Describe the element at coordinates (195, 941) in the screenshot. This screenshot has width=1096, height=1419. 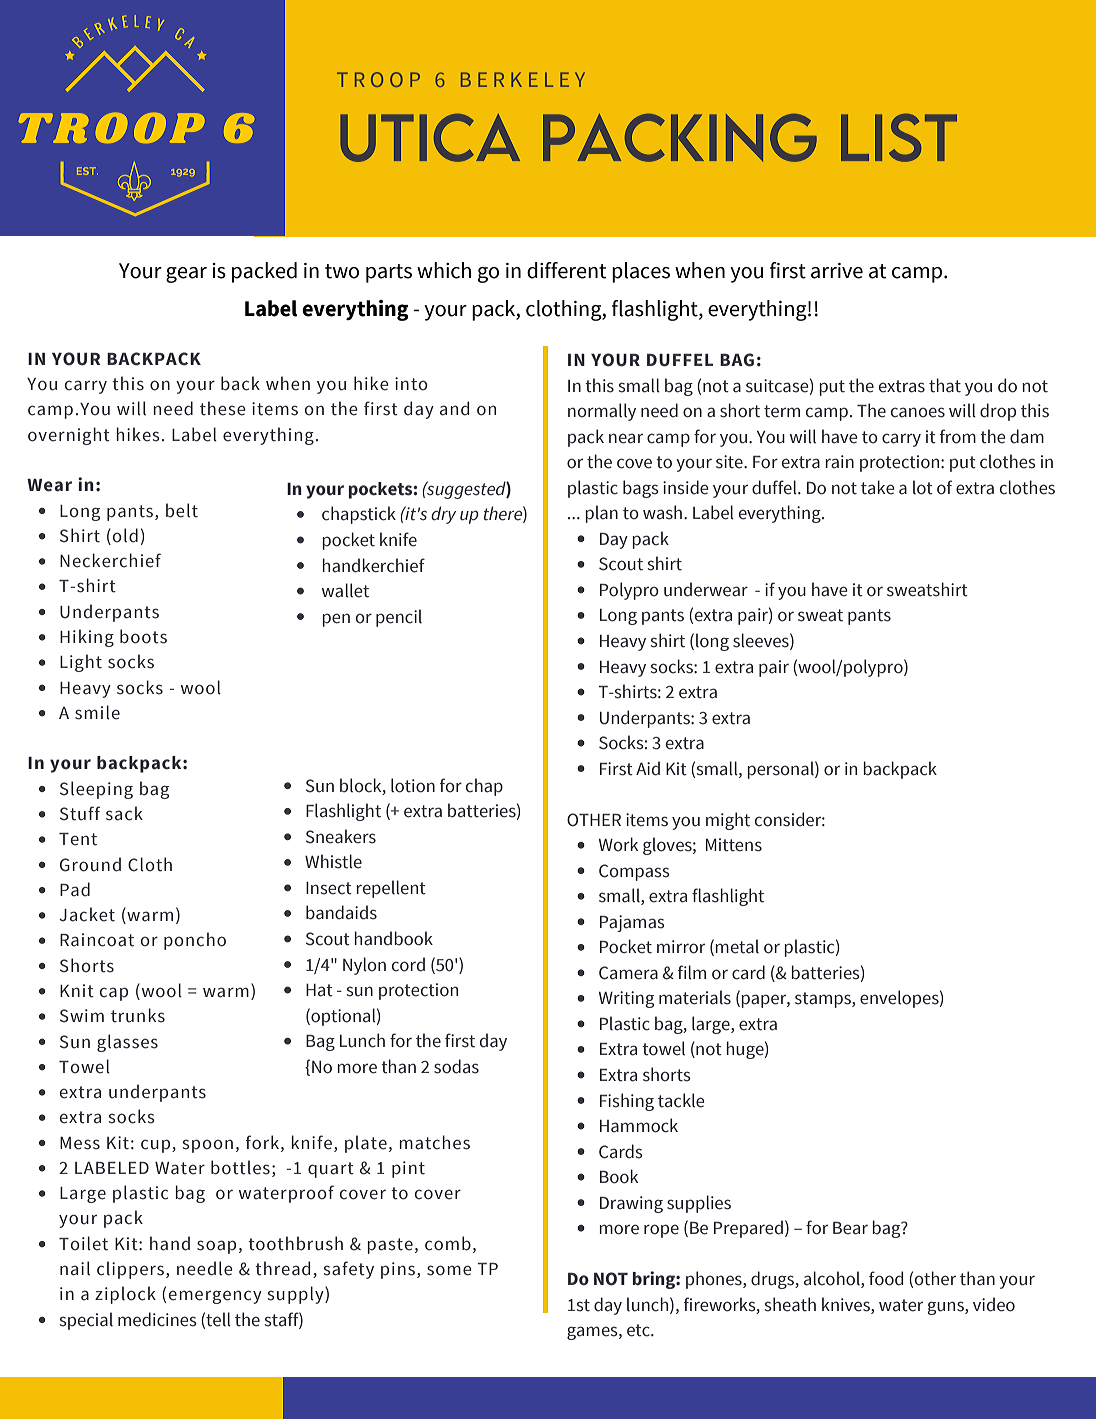
I see `poncho` at that location.
